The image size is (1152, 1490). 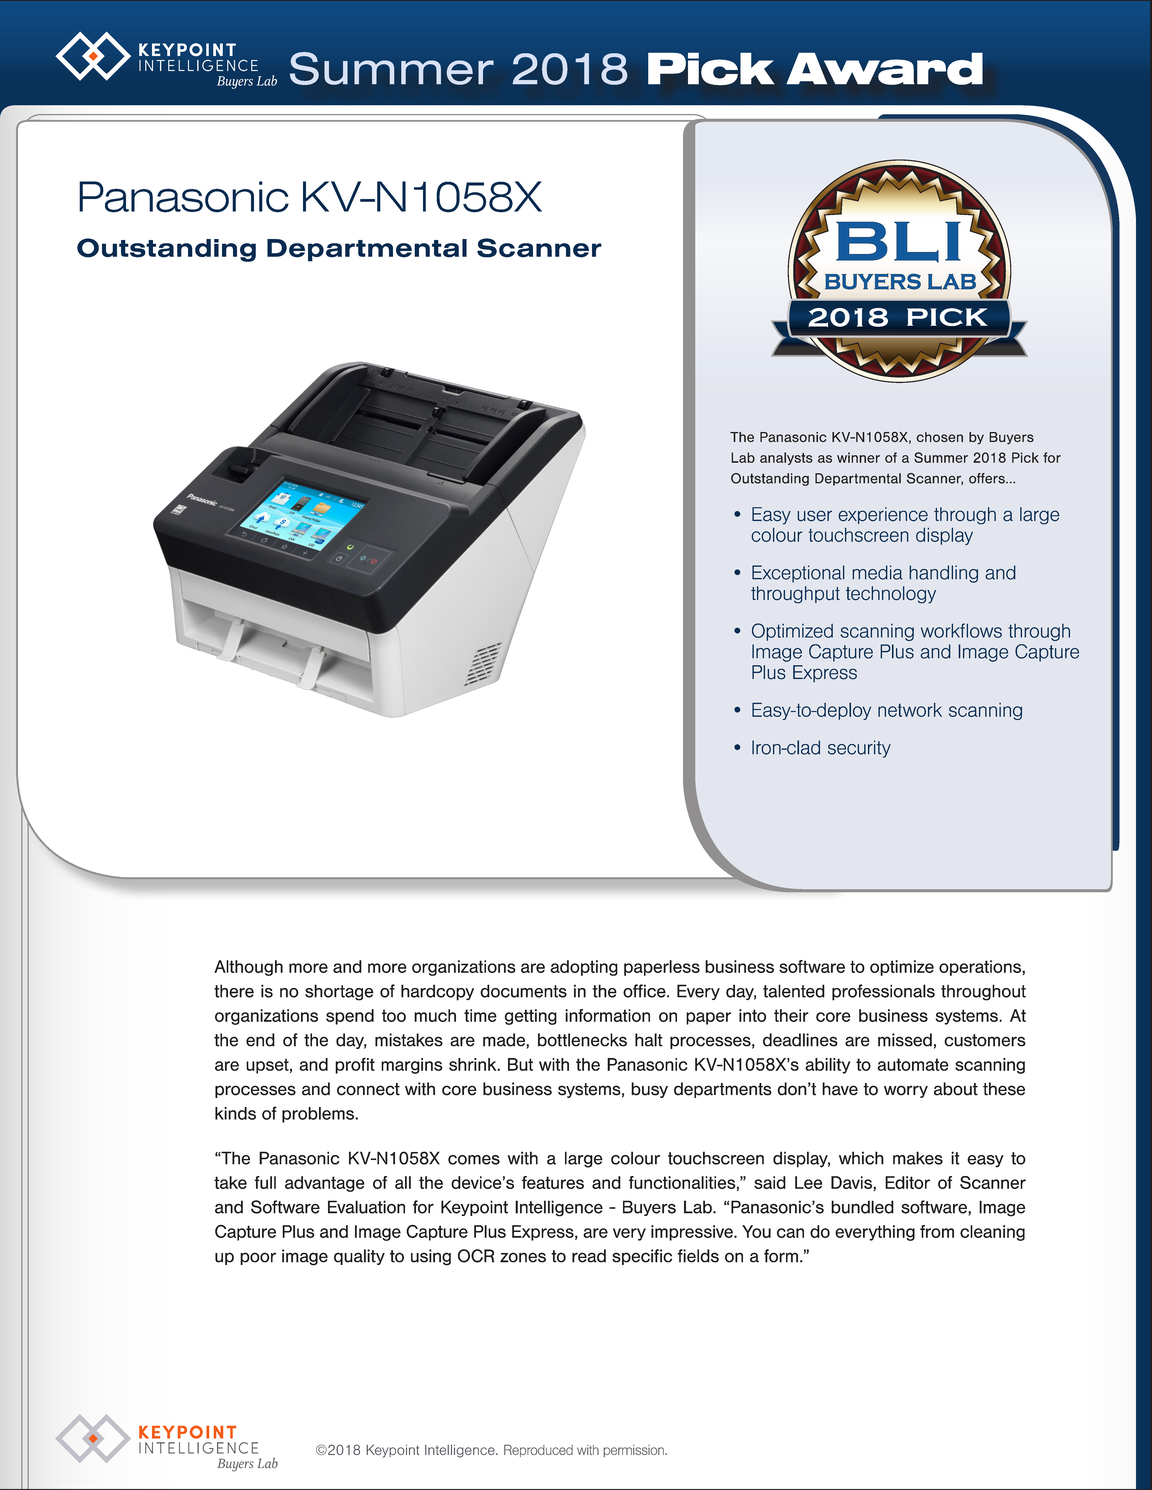 I want to click on security, so click(x=859, y=749).
